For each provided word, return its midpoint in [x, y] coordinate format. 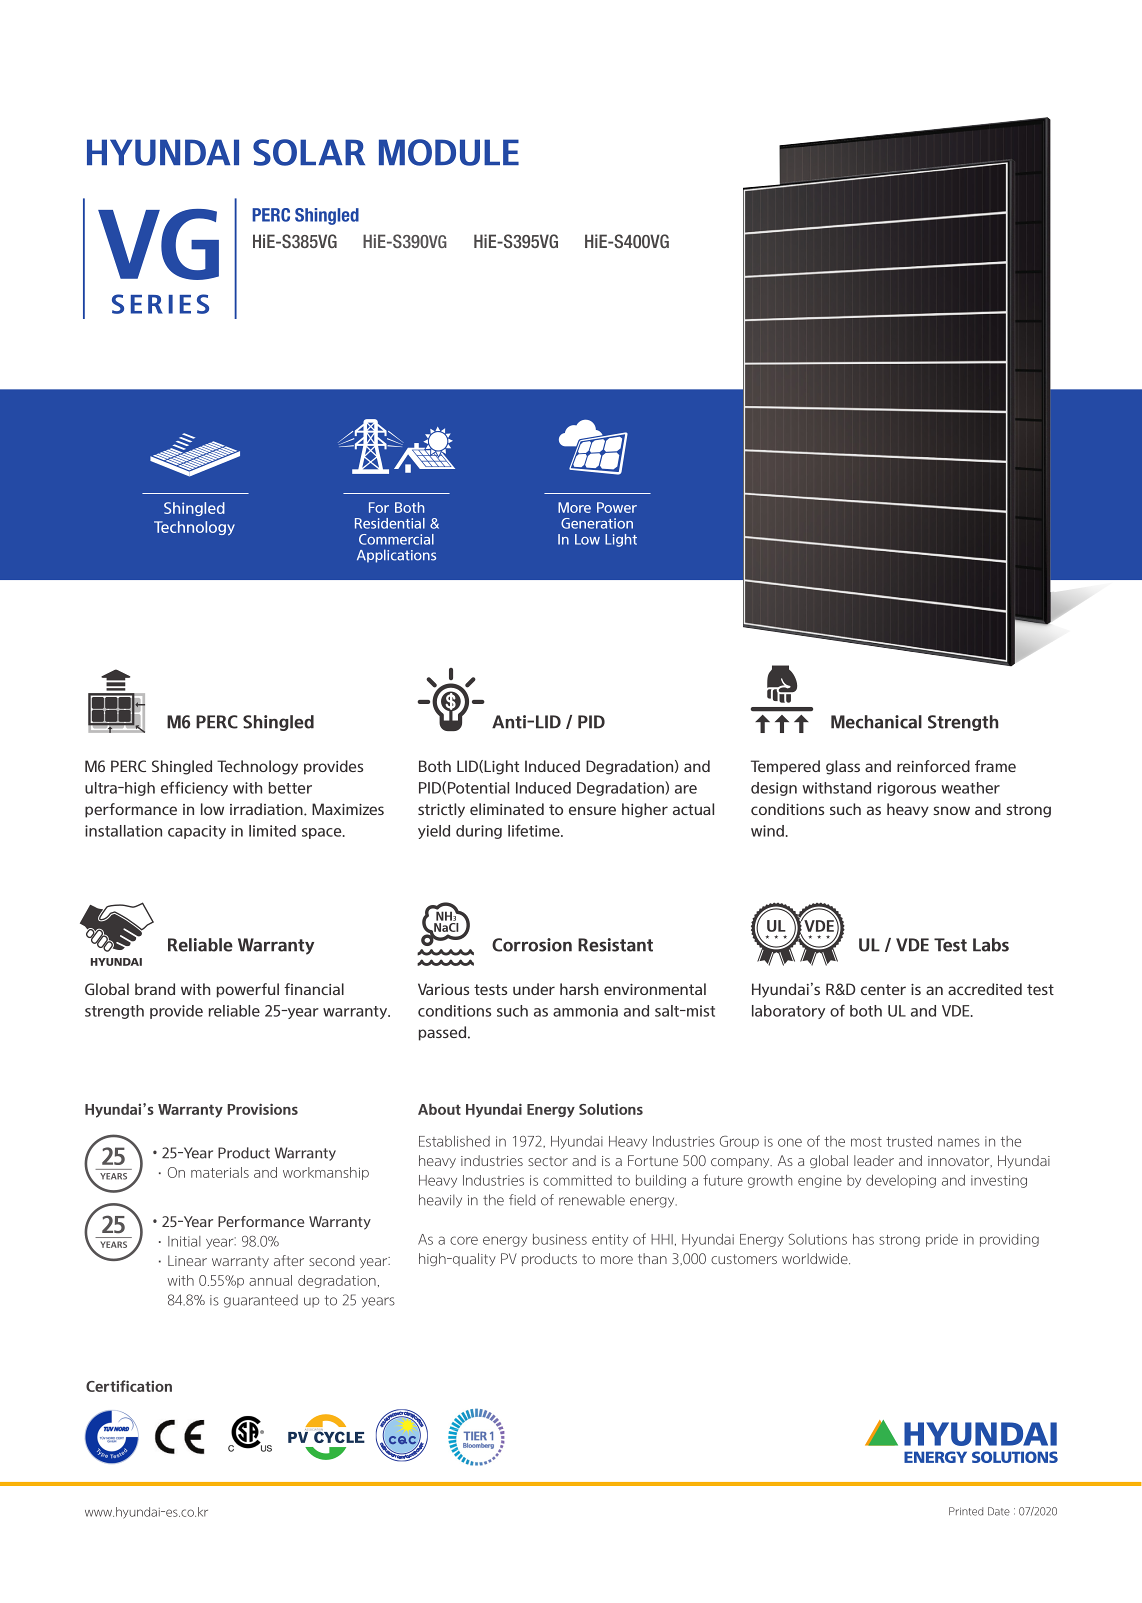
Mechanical [876, 722]
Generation [597, 523]
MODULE [449, 152]
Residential [390, 523]
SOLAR [309, 152]
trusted [909, 1141]
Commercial [396, 539]
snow [951, 810]
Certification [129, 1386]
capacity [197, 832]
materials [220, 1172]
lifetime [535, 830]
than [652, 1258]
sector [548, 1161]
